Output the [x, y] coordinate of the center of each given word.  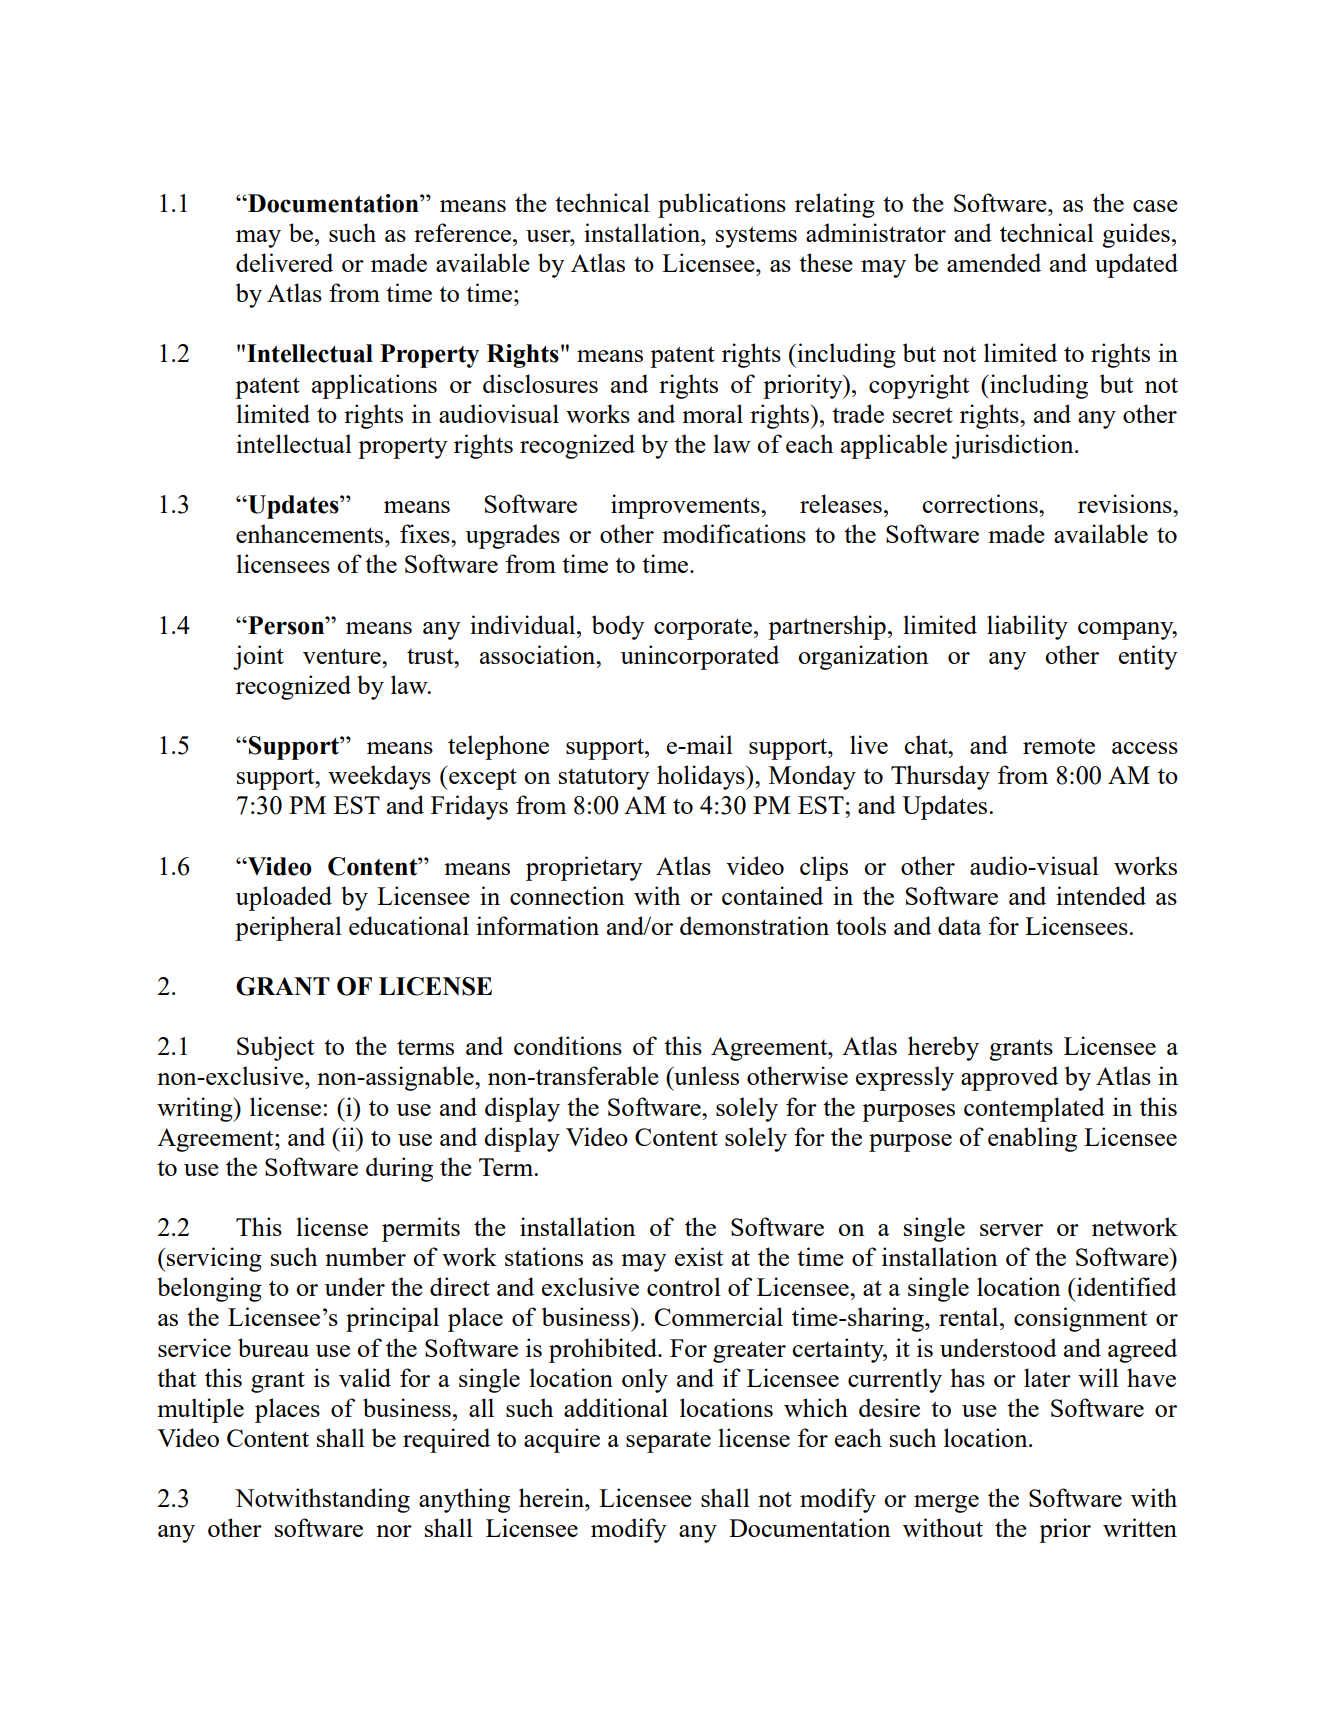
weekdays [379, 777]
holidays [702, 777]
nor [394, 1531]
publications [722, 205]
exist [699, 1256]
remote [1059, 746]
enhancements [311, 533]
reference [464, 232]
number [365, 1256]
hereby [943, 1048]
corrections [981, 503]
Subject [275, 1048]
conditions [568, 1045]
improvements [686, 506]
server [1011, 1230]
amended [994, 262]
